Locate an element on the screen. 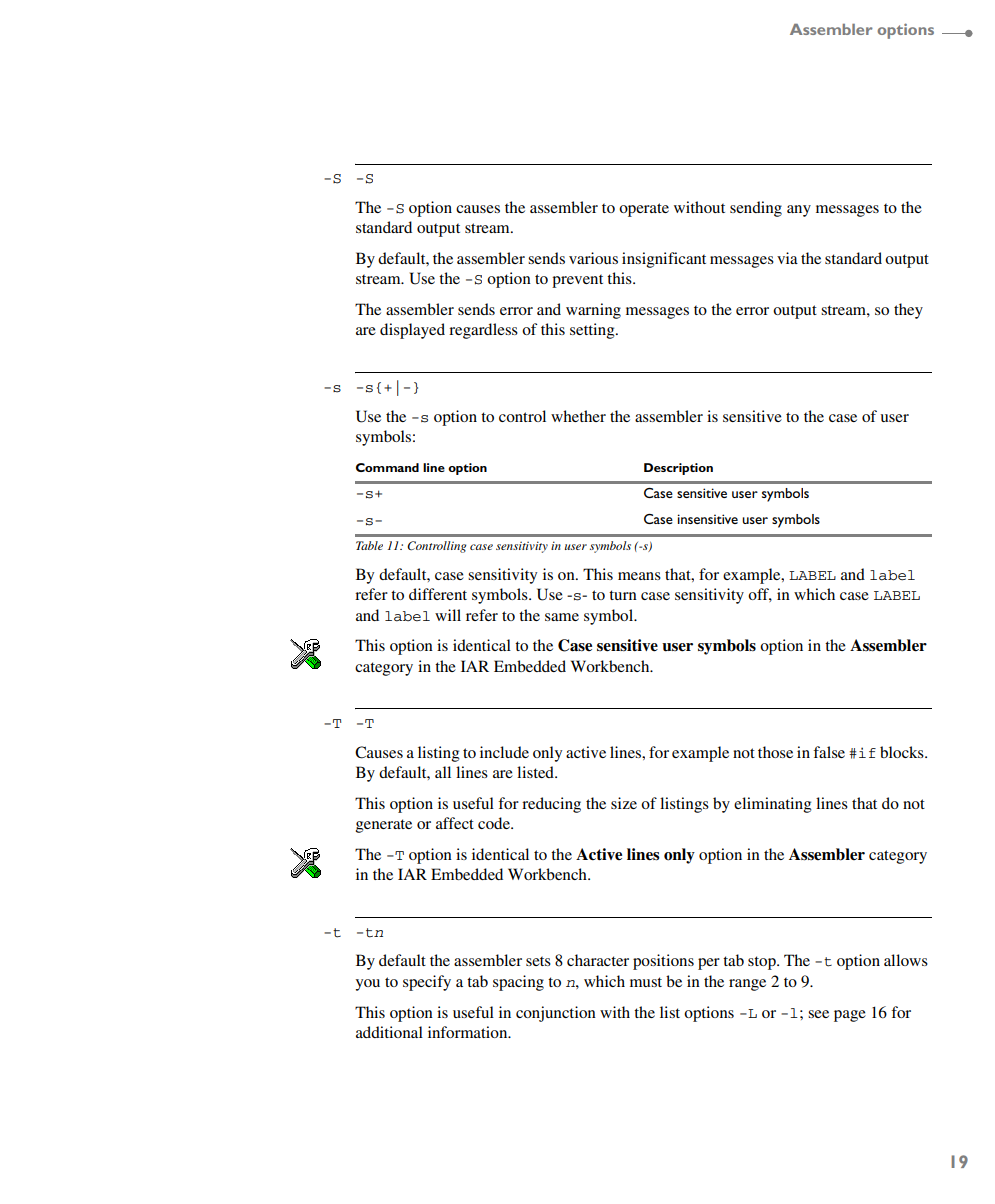 This screenshot has height=1204, width=995. off is located at coordinates (760, 595).
